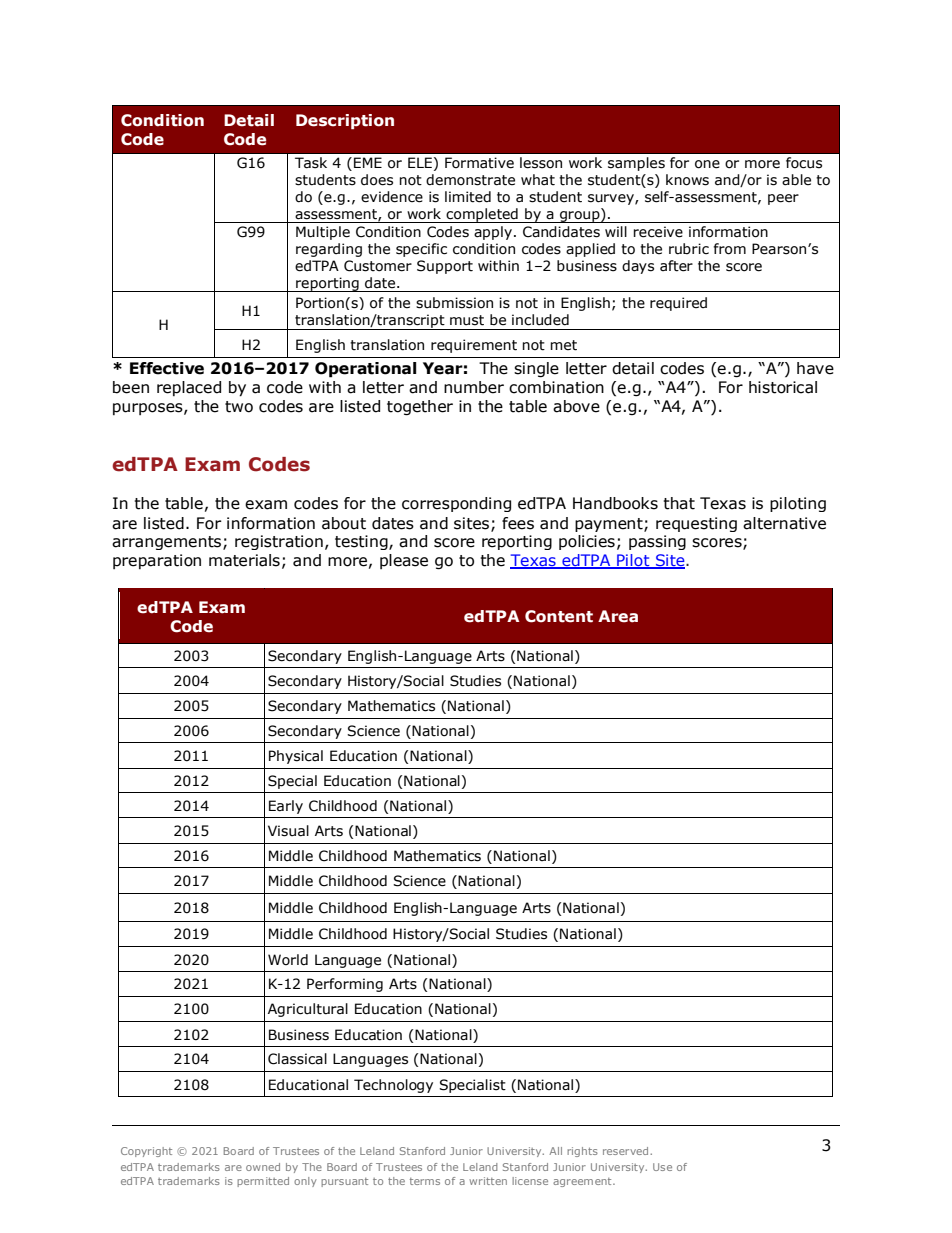 Image resolution: width=952 pixels, height=1233 pixels. Describe the element at coordinates (618, 616) in the image. I see `Area` at that location.
